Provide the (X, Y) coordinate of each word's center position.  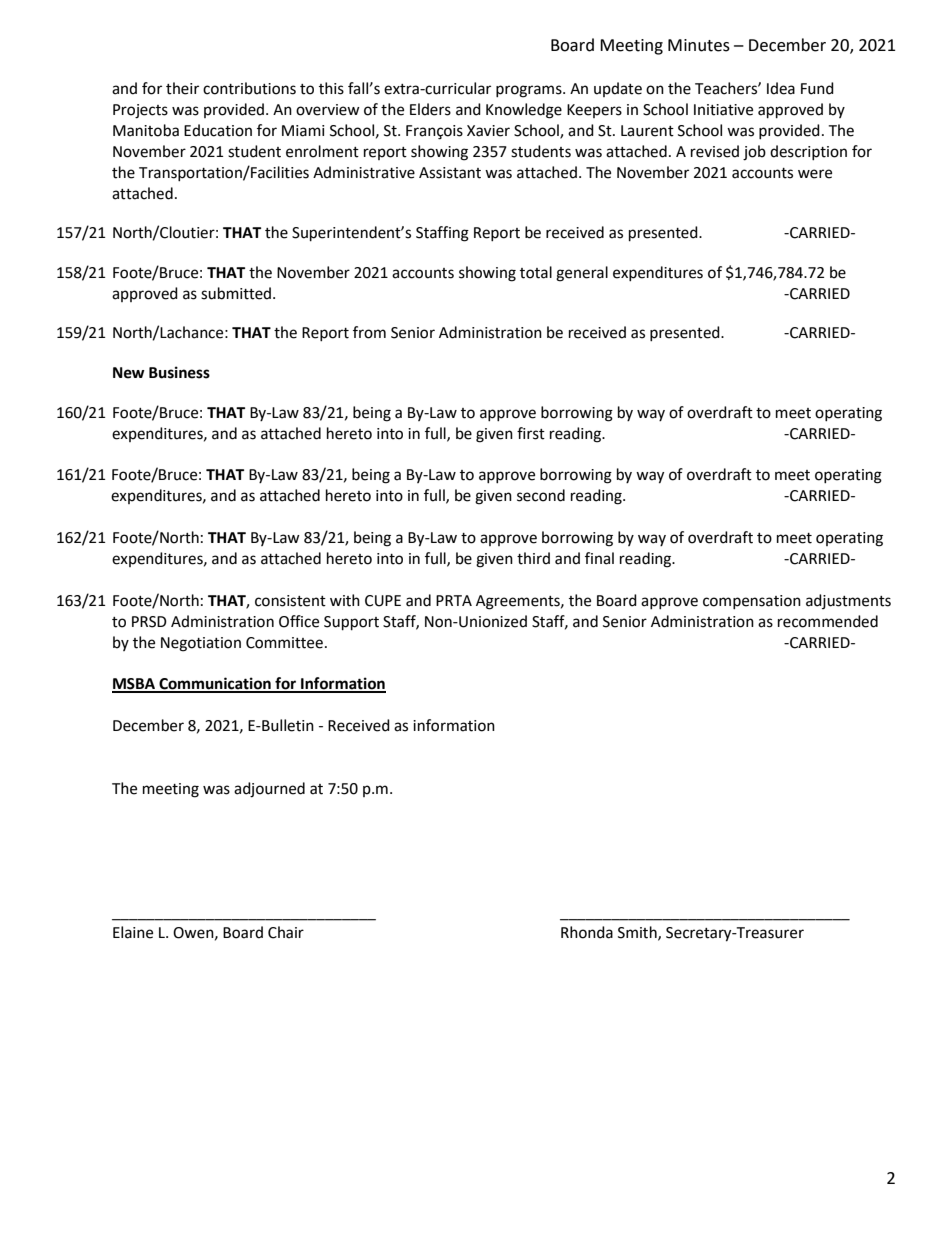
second (541, 495)
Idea (781, 88)
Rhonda (587, 932)
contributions (249, 88)
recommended (828, 621)
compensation (752, 602)
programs (530, 91)
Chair (286, 932)
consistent (290, 601)
